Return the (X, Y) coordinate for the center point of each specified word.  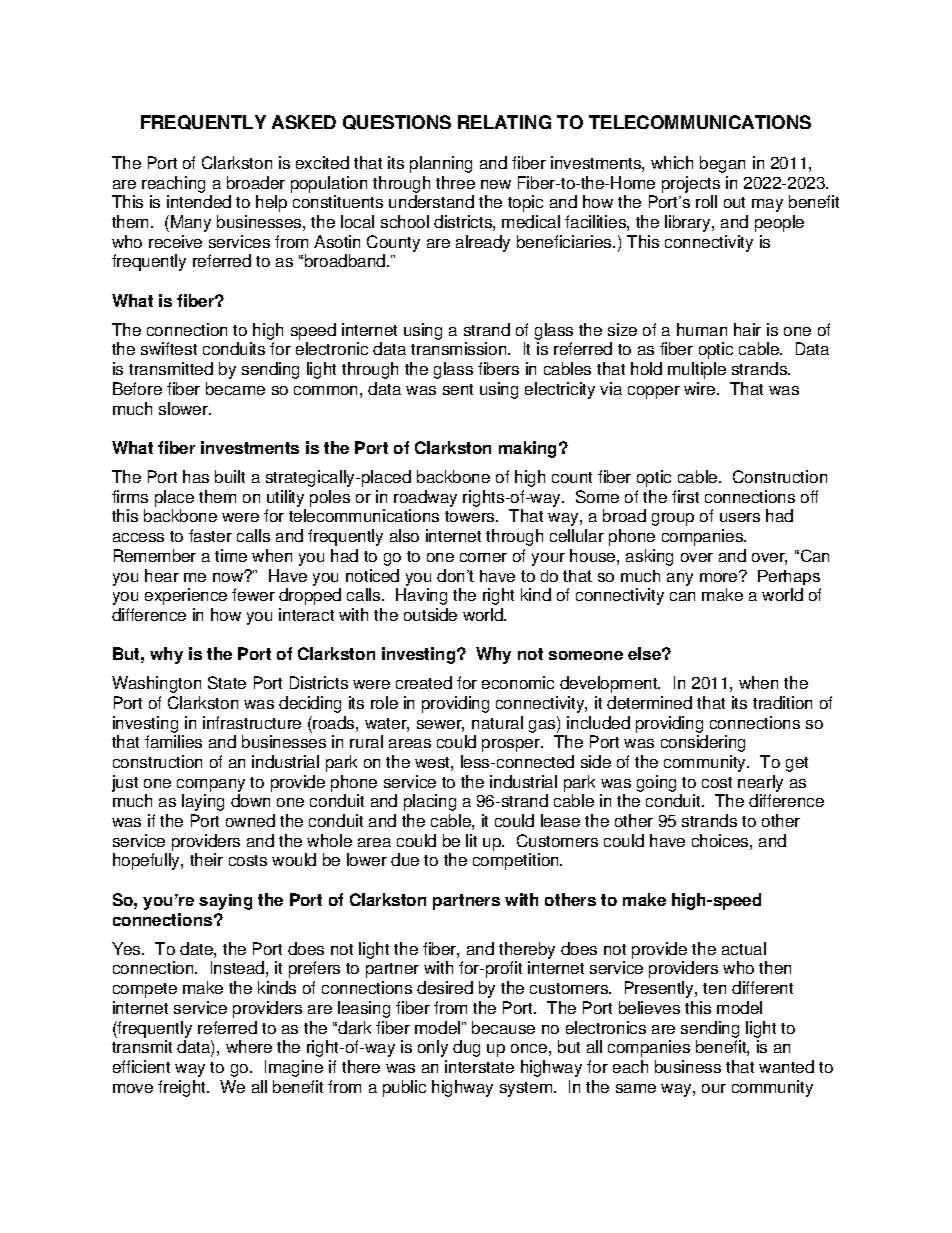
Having (421, 596)
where (249, 1046)
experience (186, 596)
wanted (786, 1066)
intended (199, 201)
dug (466, 1048)
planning (441, 164)
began (722, 164)
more (720, 576)
